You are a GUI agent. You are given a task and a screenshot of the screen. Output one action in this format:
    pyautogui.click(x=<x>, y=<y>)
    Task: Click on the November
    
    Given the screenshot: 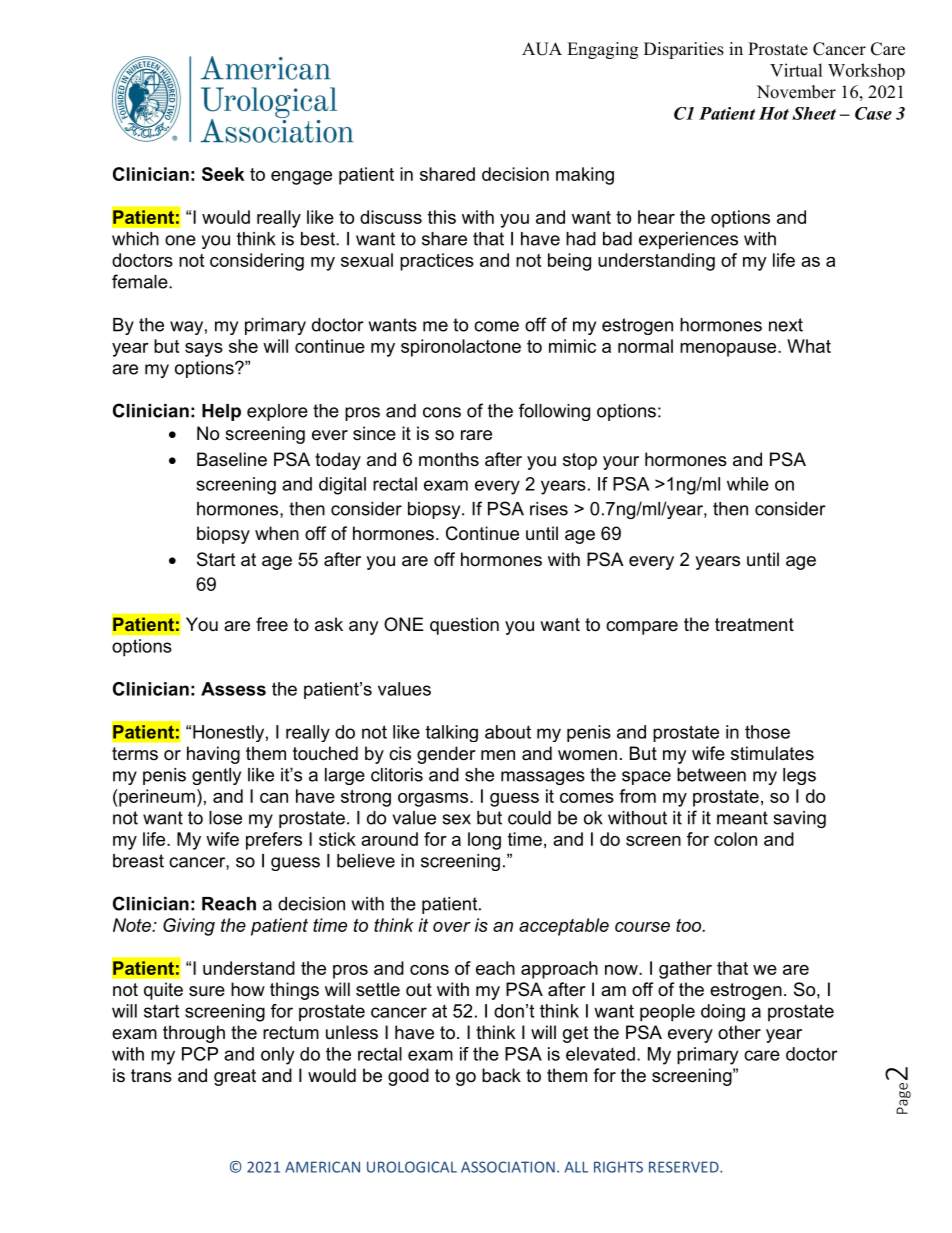 What is the action you would take?
    pyautogui.click(x=796, y=92)
